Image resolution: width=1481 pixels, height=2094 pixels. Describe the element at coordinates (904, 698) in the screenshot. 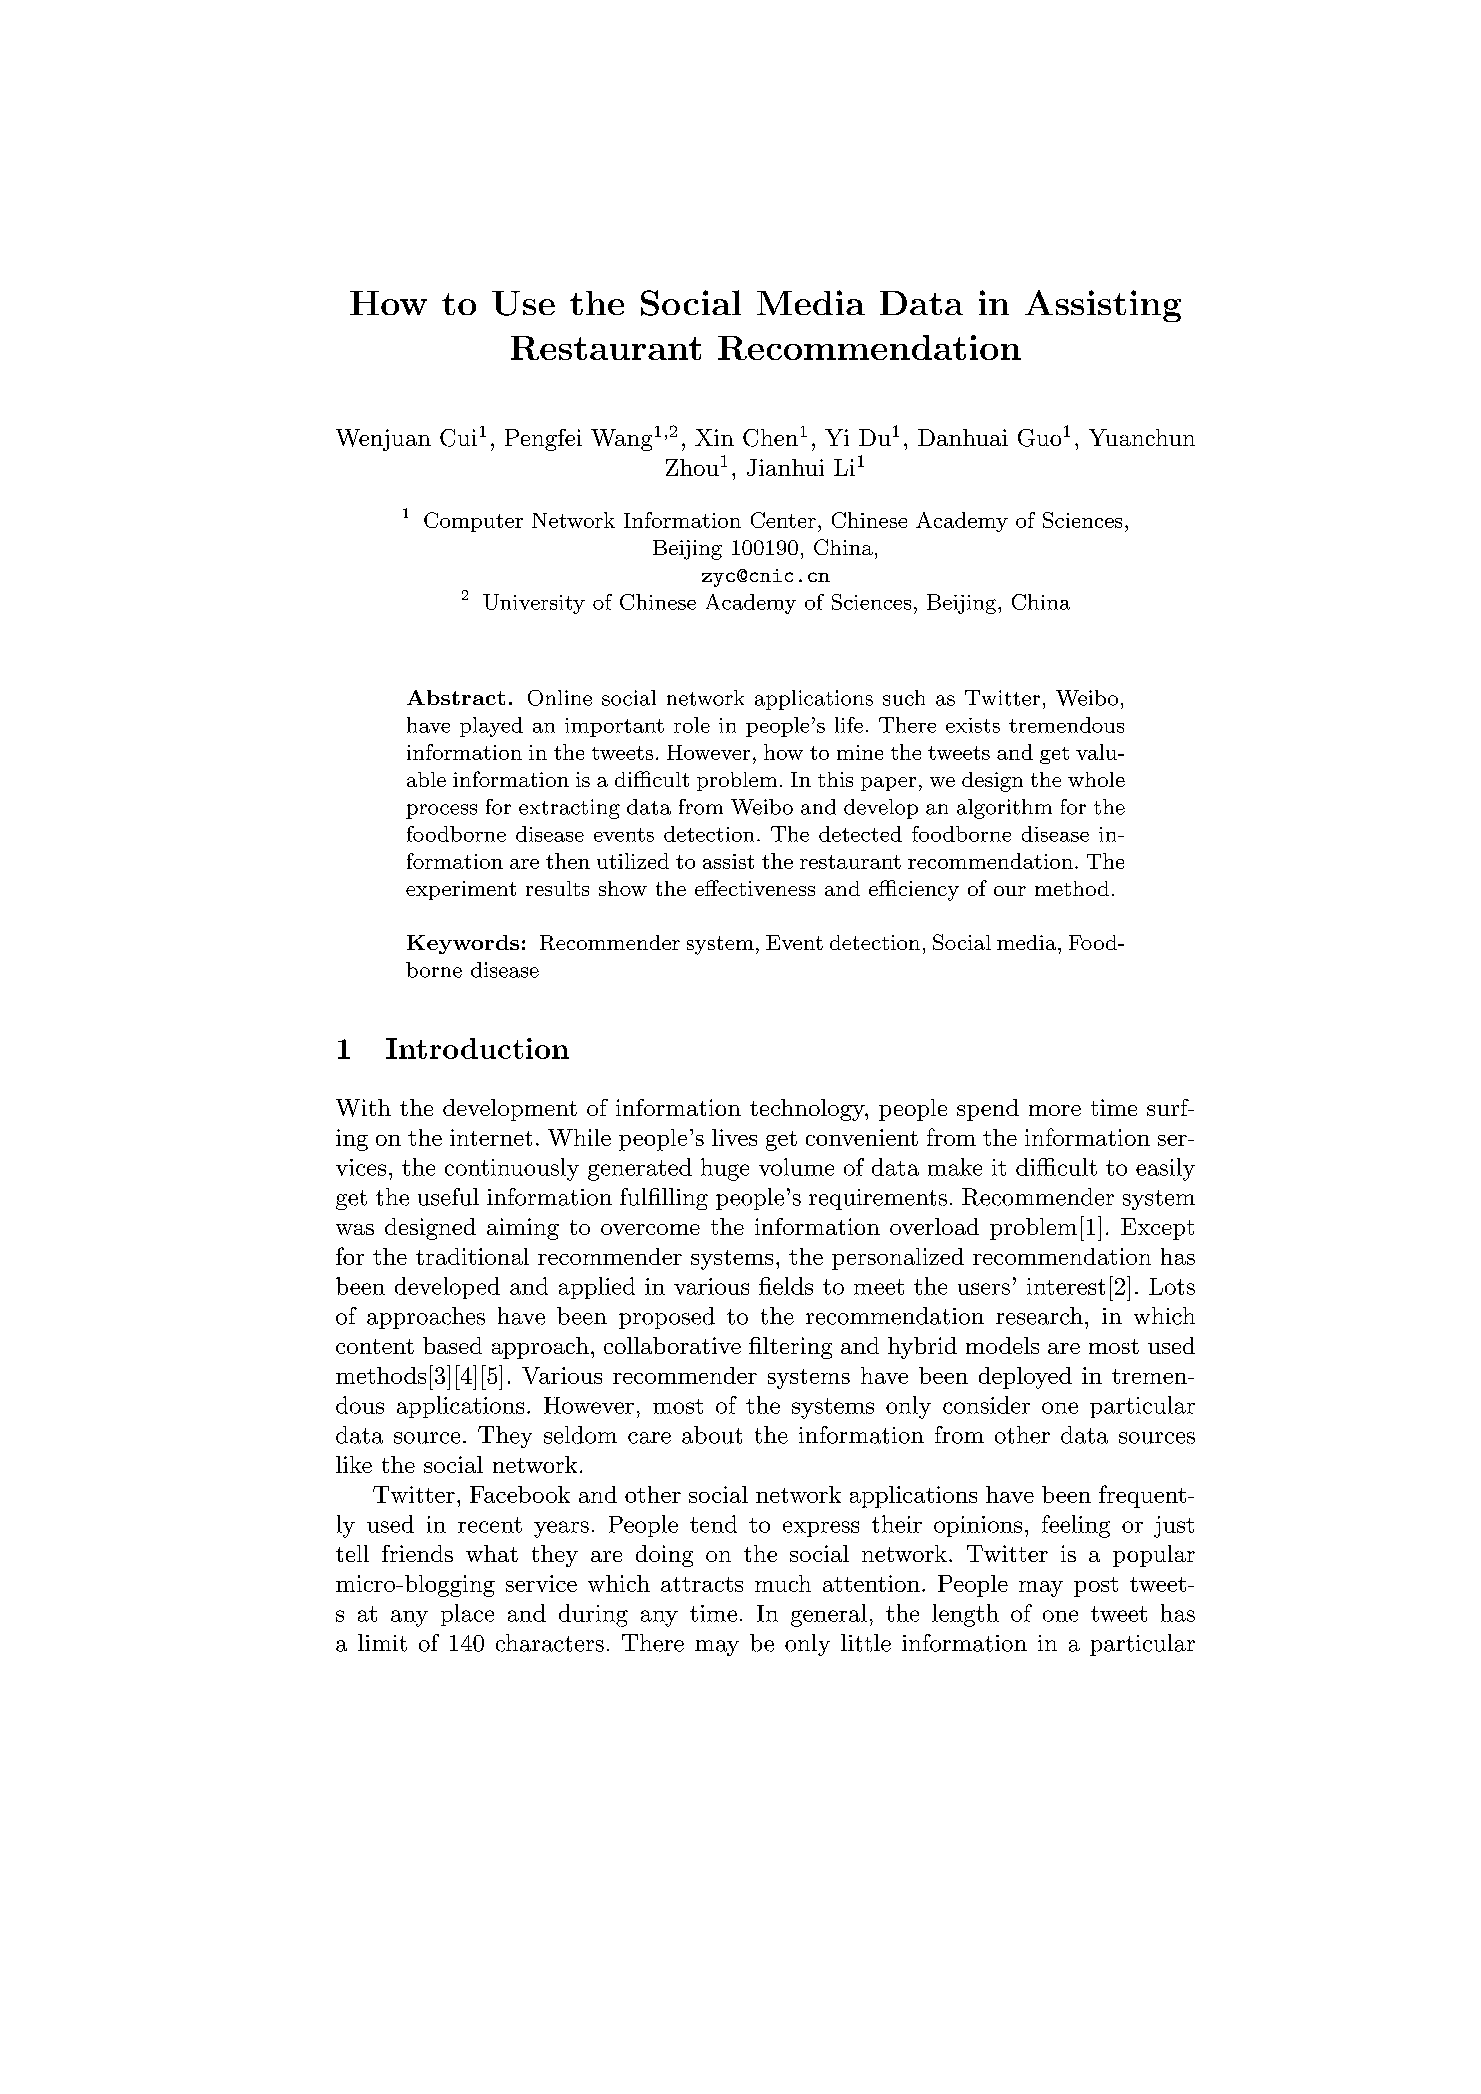

I see `such` at that location.
